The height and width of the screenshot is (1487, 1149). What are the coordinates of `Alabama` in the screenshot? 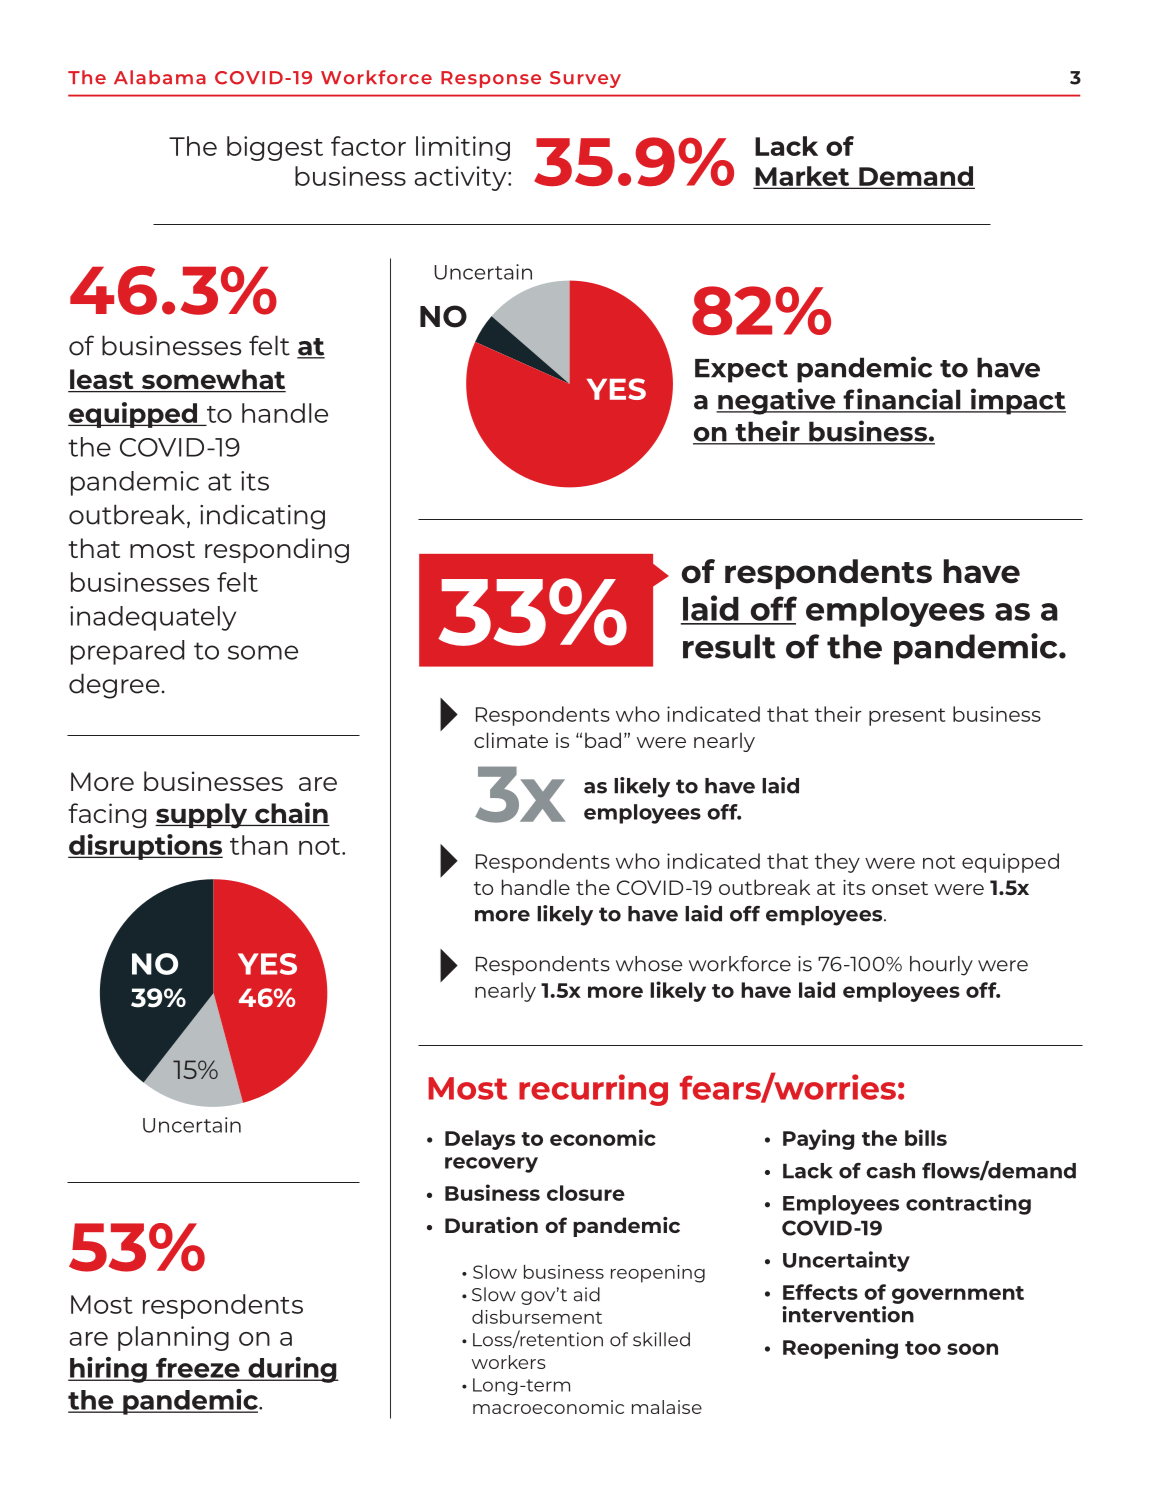 It's located at (160, 77).
